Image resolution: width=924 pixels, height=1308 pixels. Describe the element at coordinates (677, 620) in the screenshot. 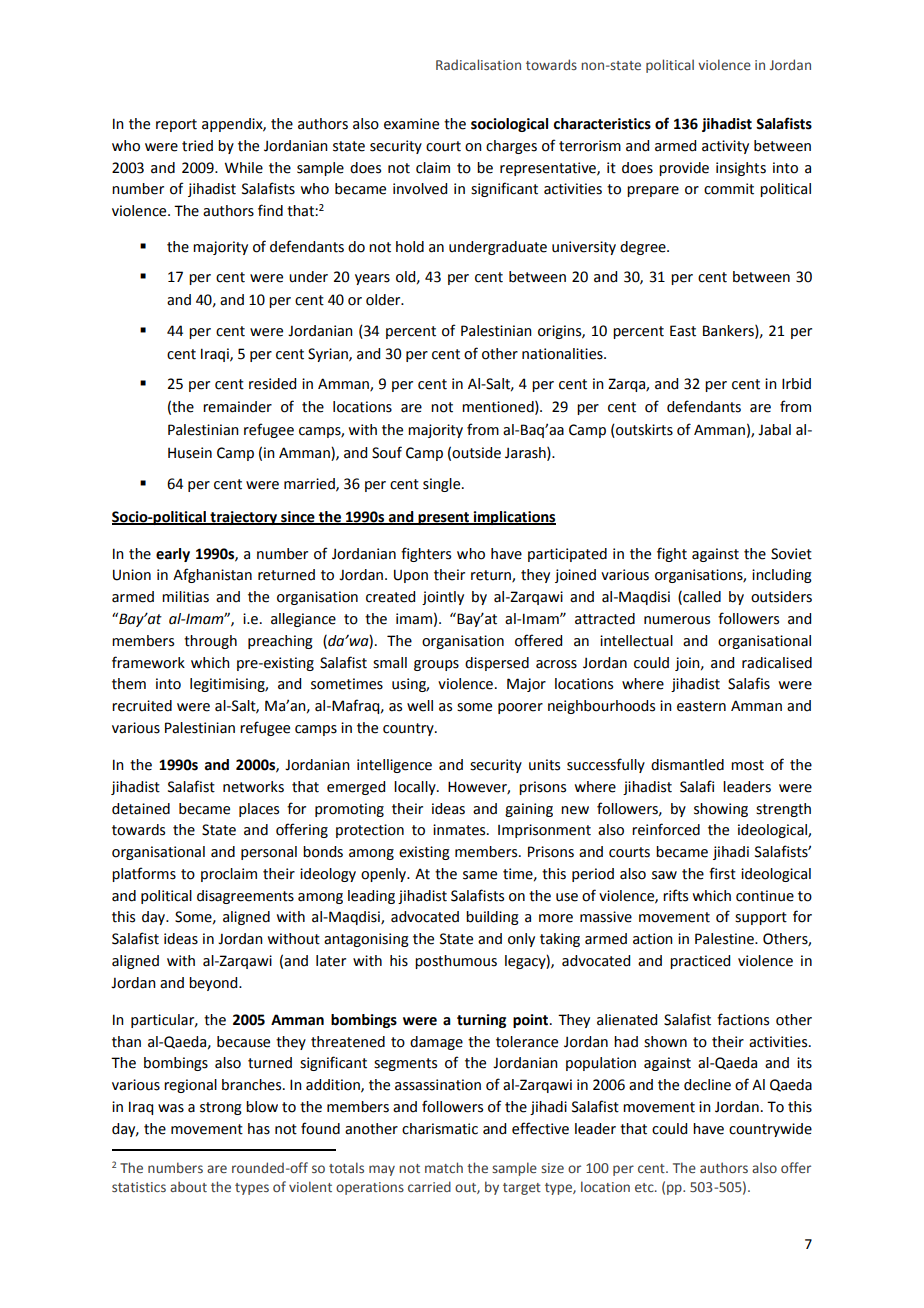

I see `numerous` at that location.
